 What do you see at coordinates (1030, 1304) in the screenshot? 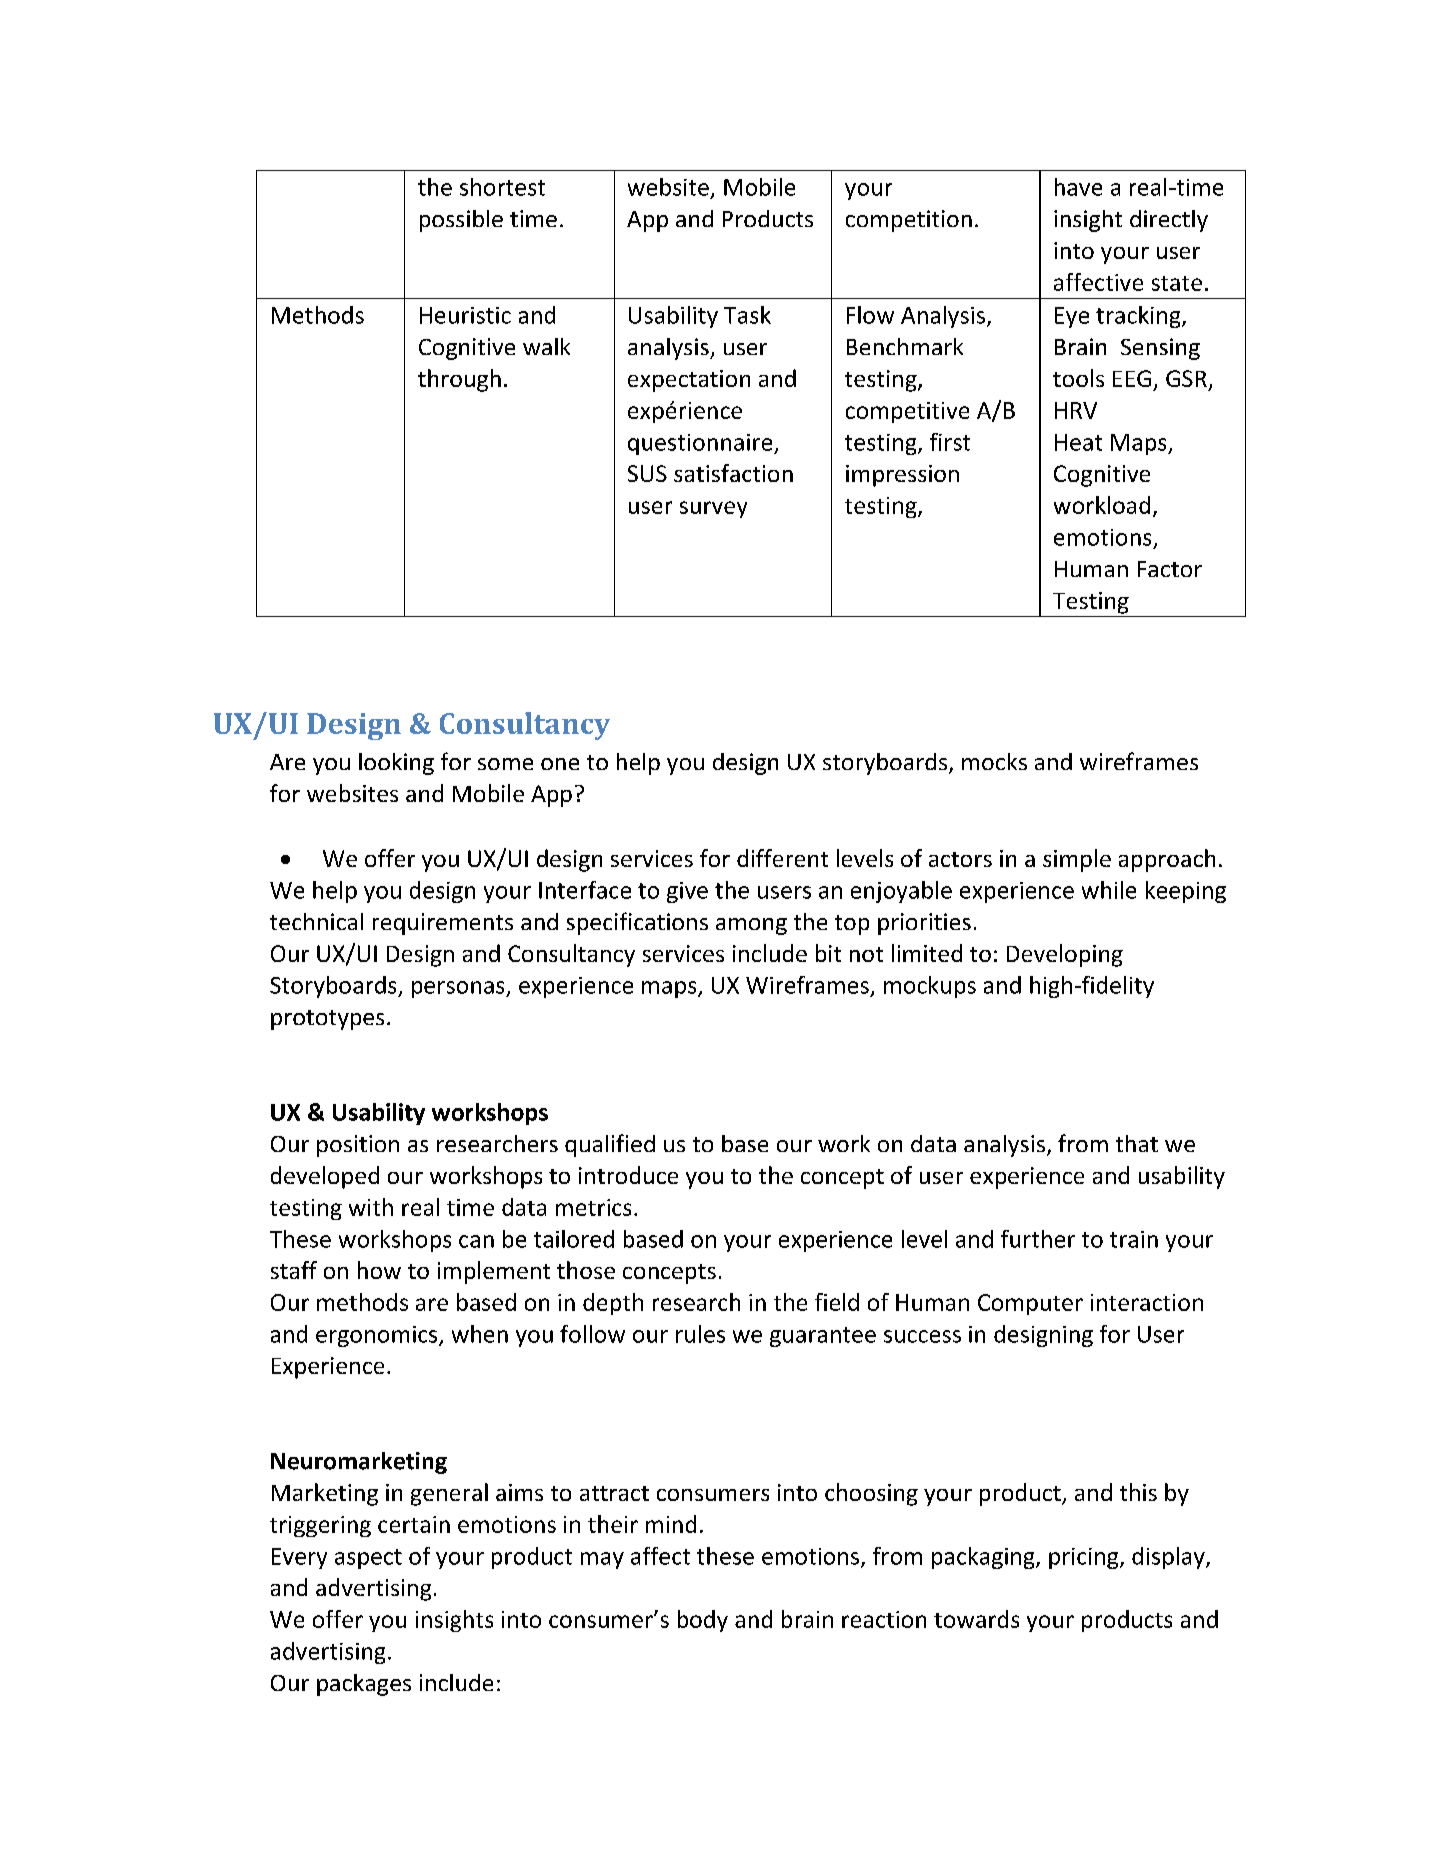
I see `Computer` at bounding box center [1030, 1304].
